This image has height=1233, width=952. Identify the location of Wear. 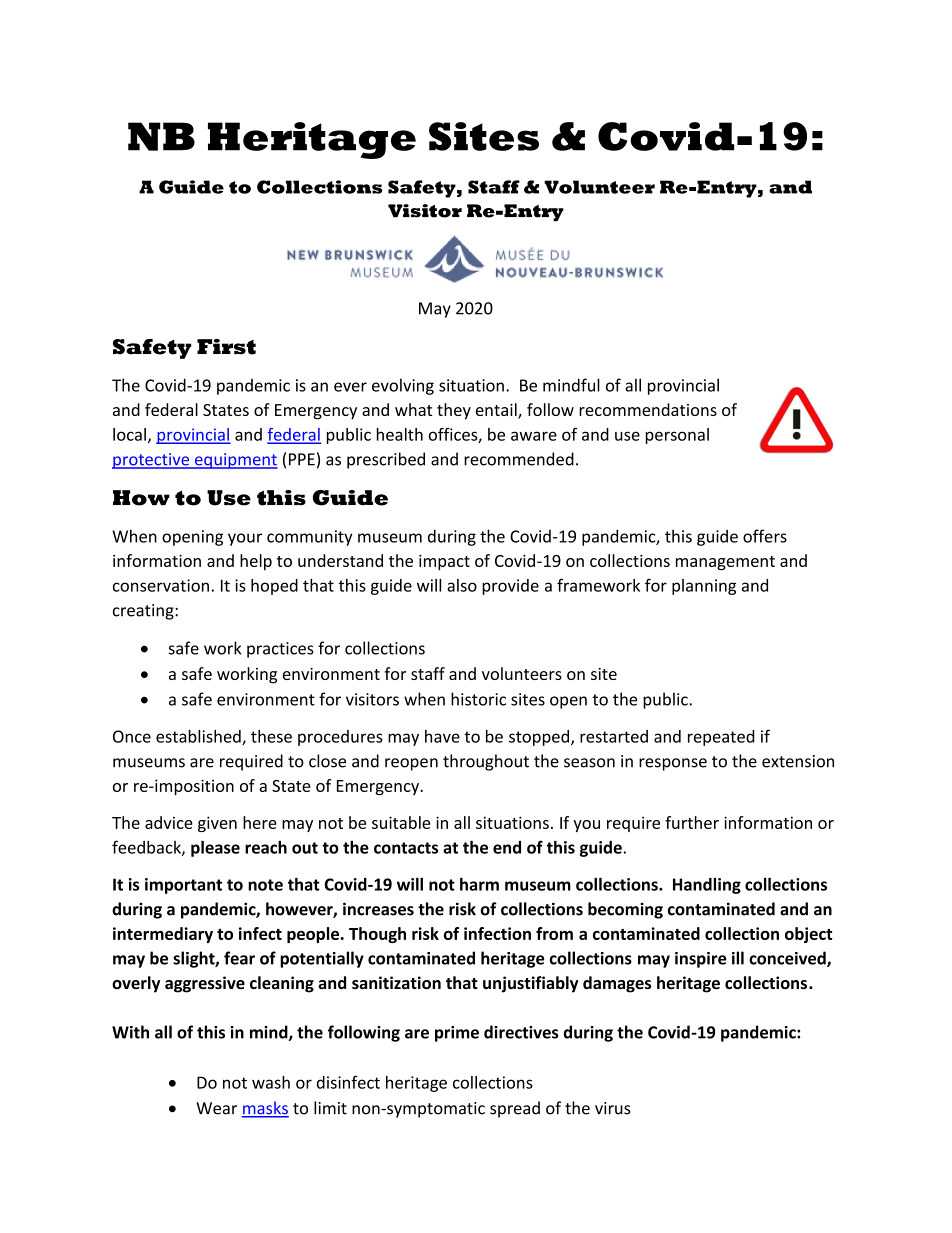
(216, 1108).
